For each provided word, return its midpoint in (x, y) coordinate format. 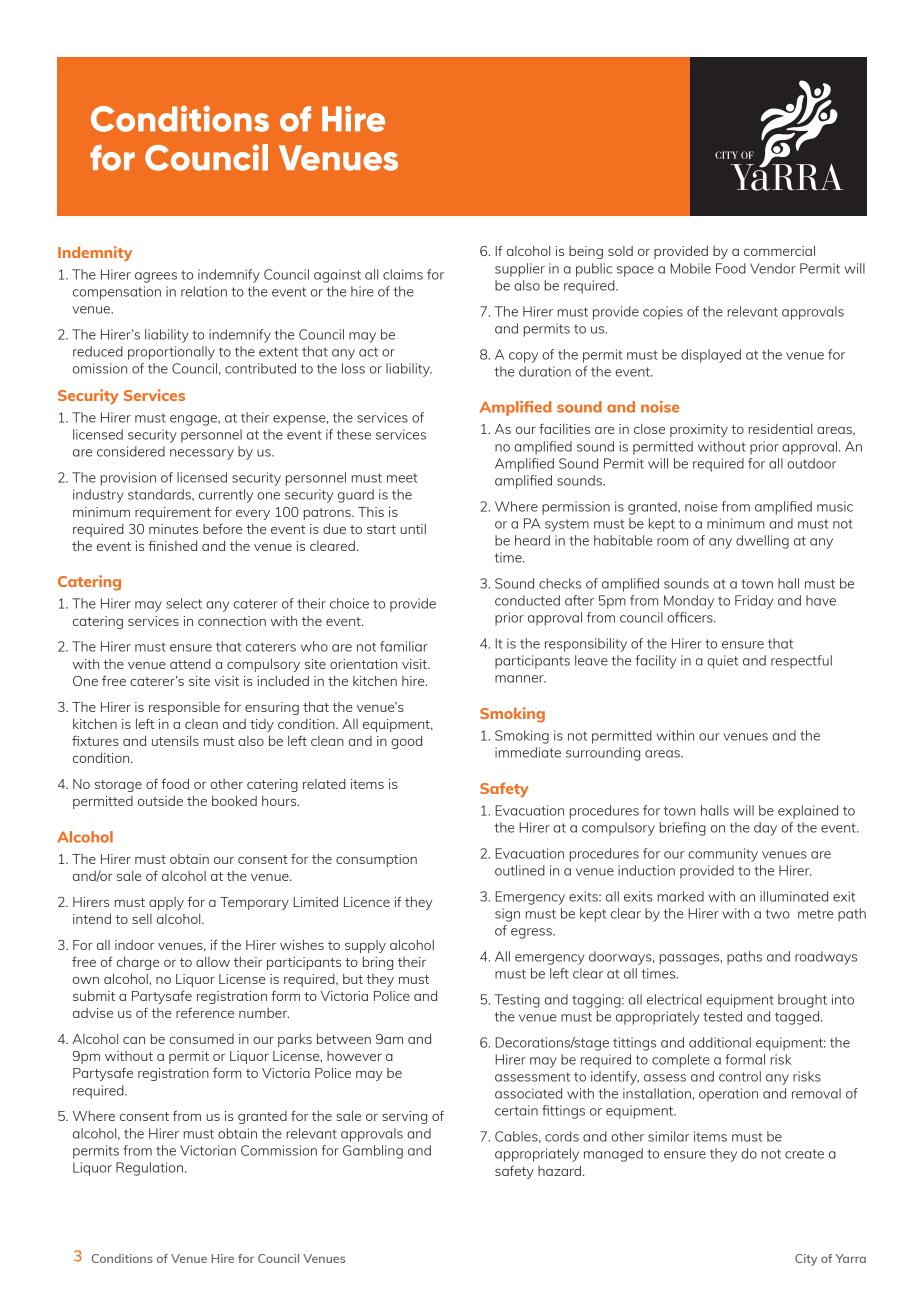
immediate (528, 752)
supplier (520, 270)
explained (808, 812)
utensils (175, 741)
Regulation (149, 1169)
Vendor (773, 268)
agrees (156, 277)
